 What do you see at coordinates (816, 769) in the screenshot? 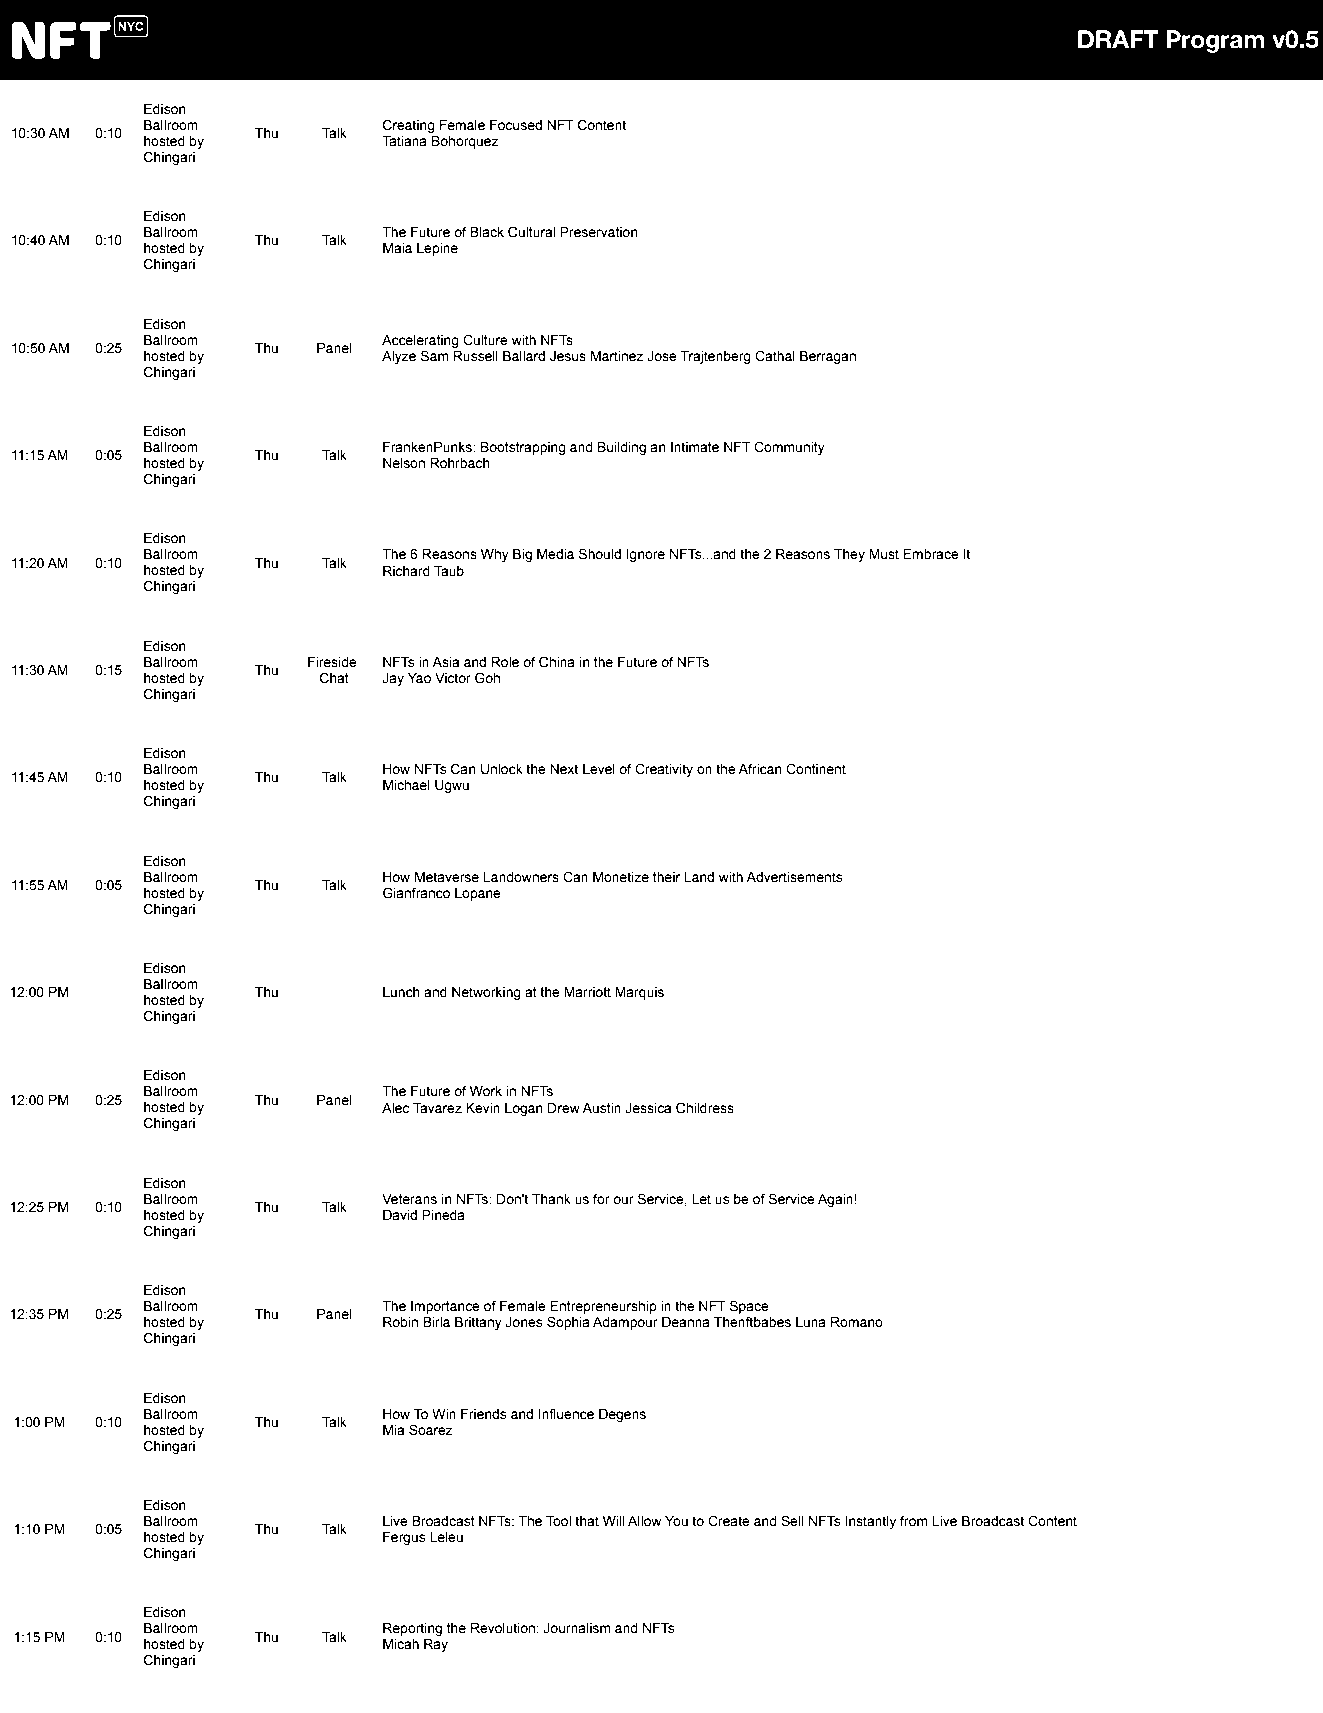
I see `Continent` at bounding box center [816, 769].
